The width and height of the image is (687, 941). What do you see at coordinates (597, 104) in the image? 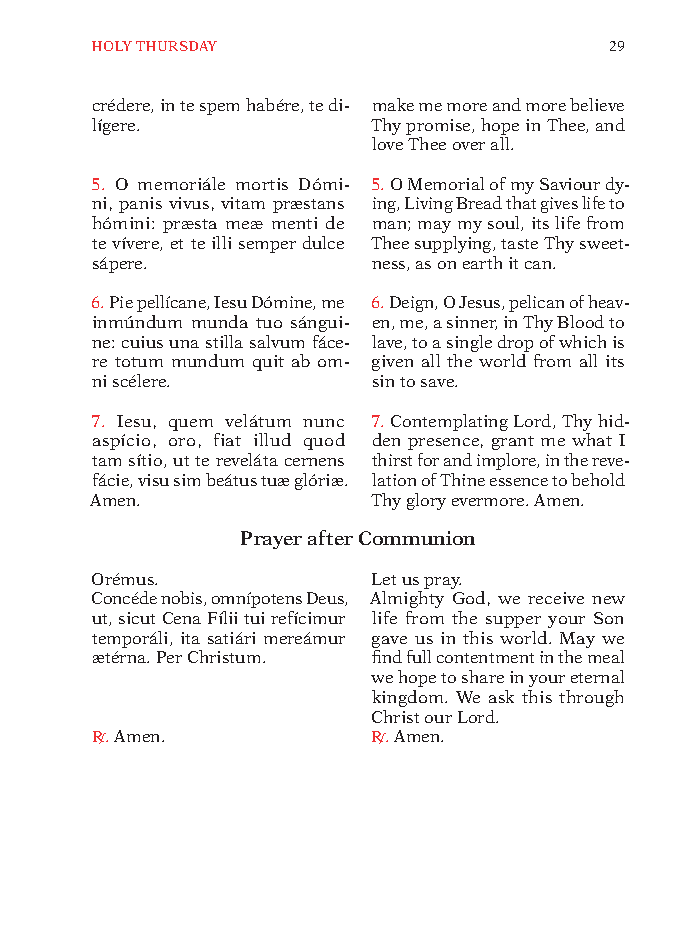
I see `believe` at bounding box center [597, 104].
